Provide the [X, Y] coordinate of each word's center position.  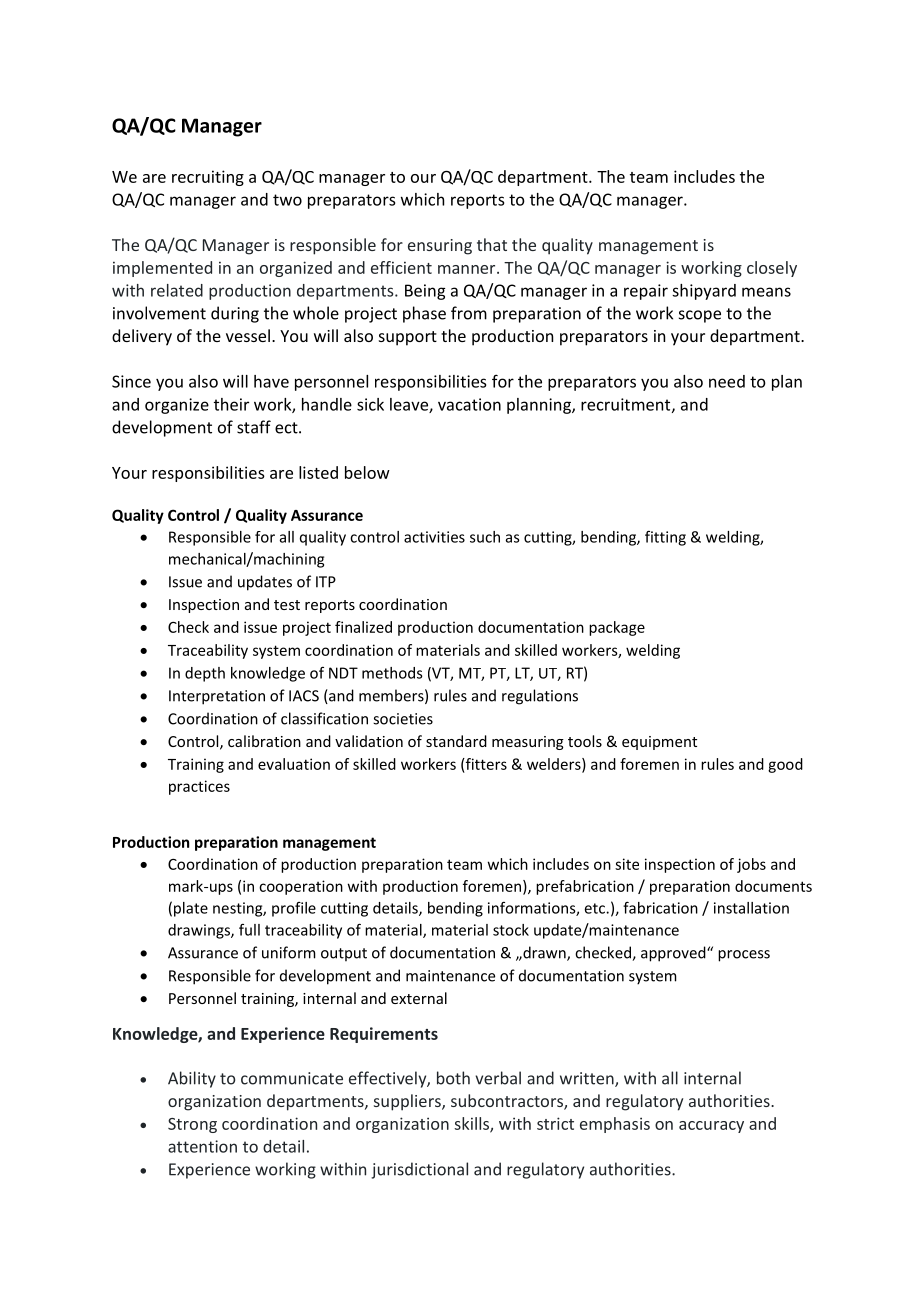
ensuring [440, 247]
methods [392, 673]
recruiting [208, 178]
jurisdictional [419, 1170]
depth [205, 674]
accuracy [711, 1127]
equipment [659, 743]
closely [772, 269]
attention [202, 1146]
